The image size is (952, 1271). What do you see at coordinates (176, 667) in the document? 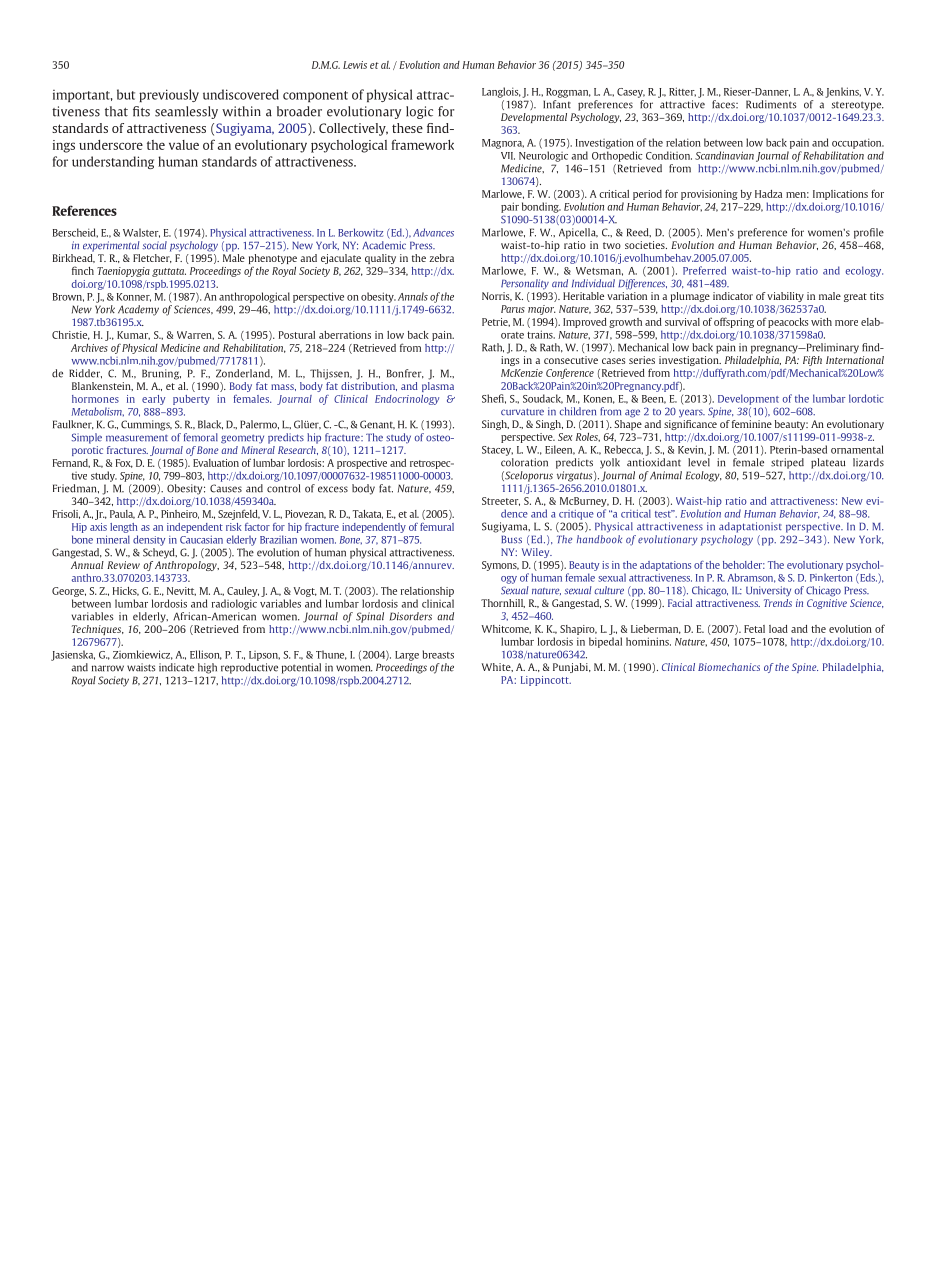
I see `indicate` at bounding box center [176, 667].
